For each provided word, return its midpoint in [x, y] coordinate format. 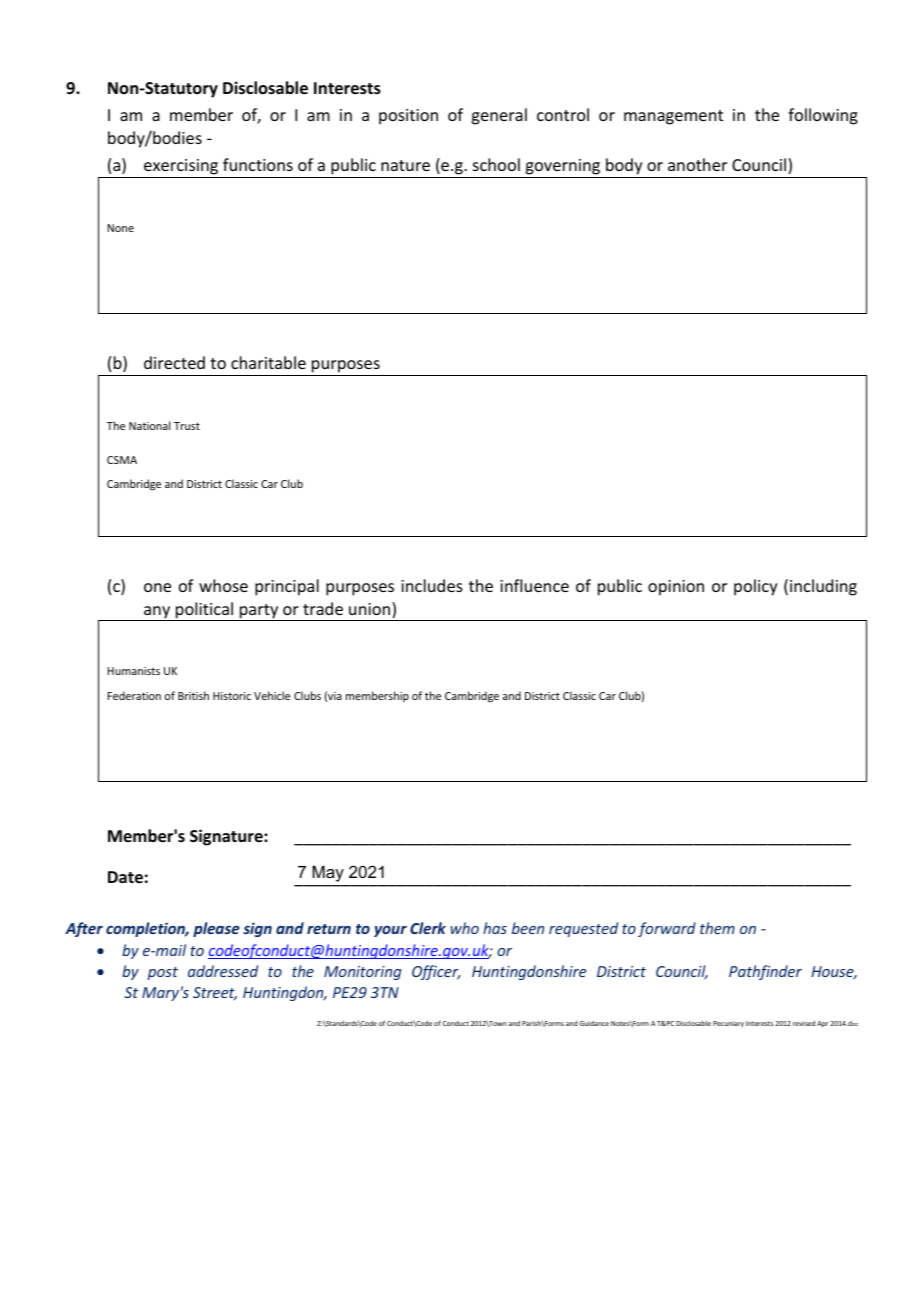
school [496, 164]
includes [432, 585]
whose [223, 585]
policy [756, 587]
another [697, 164]
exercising [181, 168]
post [162, 973]
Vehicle [272, 695]
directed [174, 362]
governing [563, 168]
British [193, 695]
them [717, 928]
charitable [268, 362]
